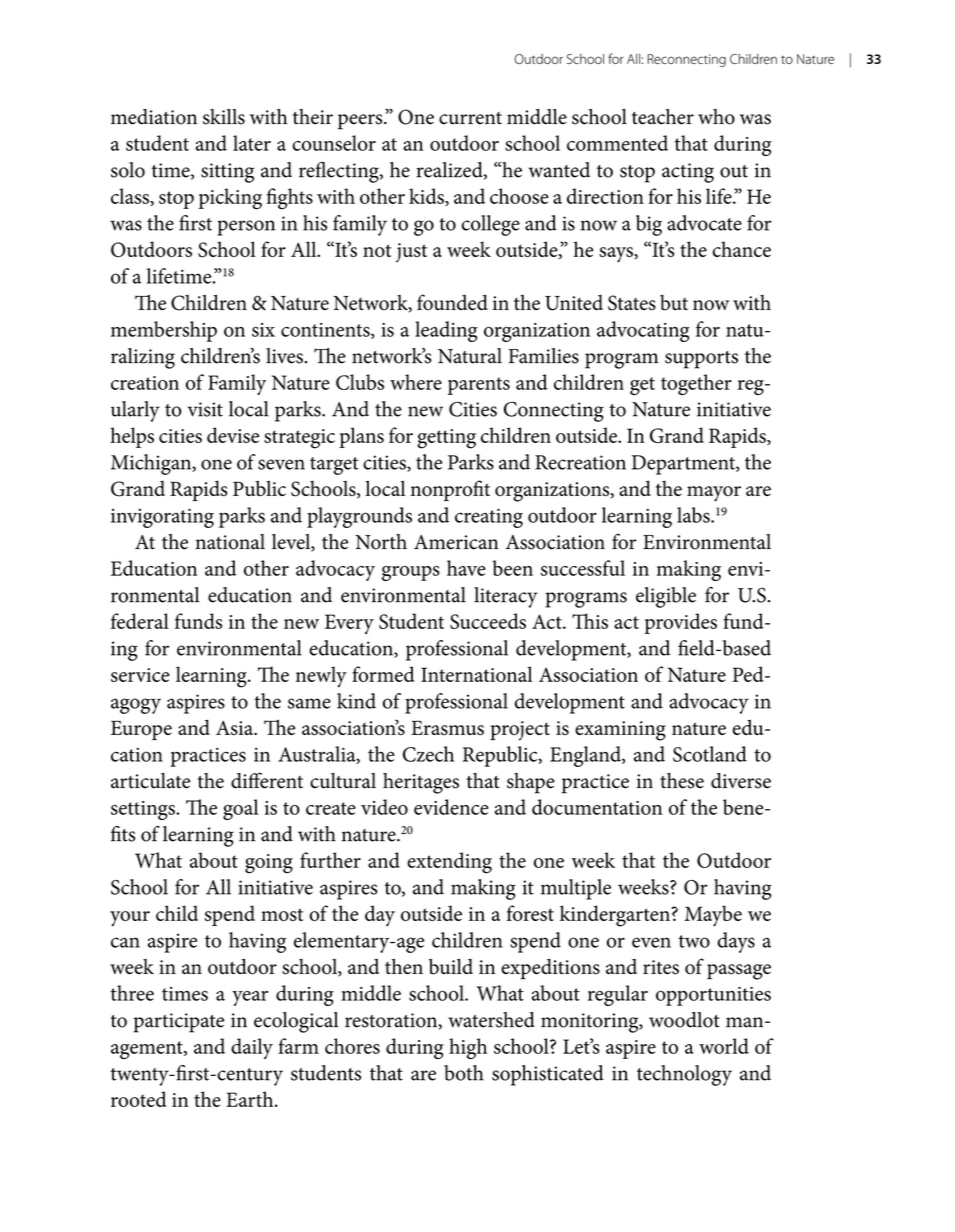 The width and height of the document is (955, 1232). Describe the element at coordinates (227, 173) in the document. I see `sitting` at that location.
